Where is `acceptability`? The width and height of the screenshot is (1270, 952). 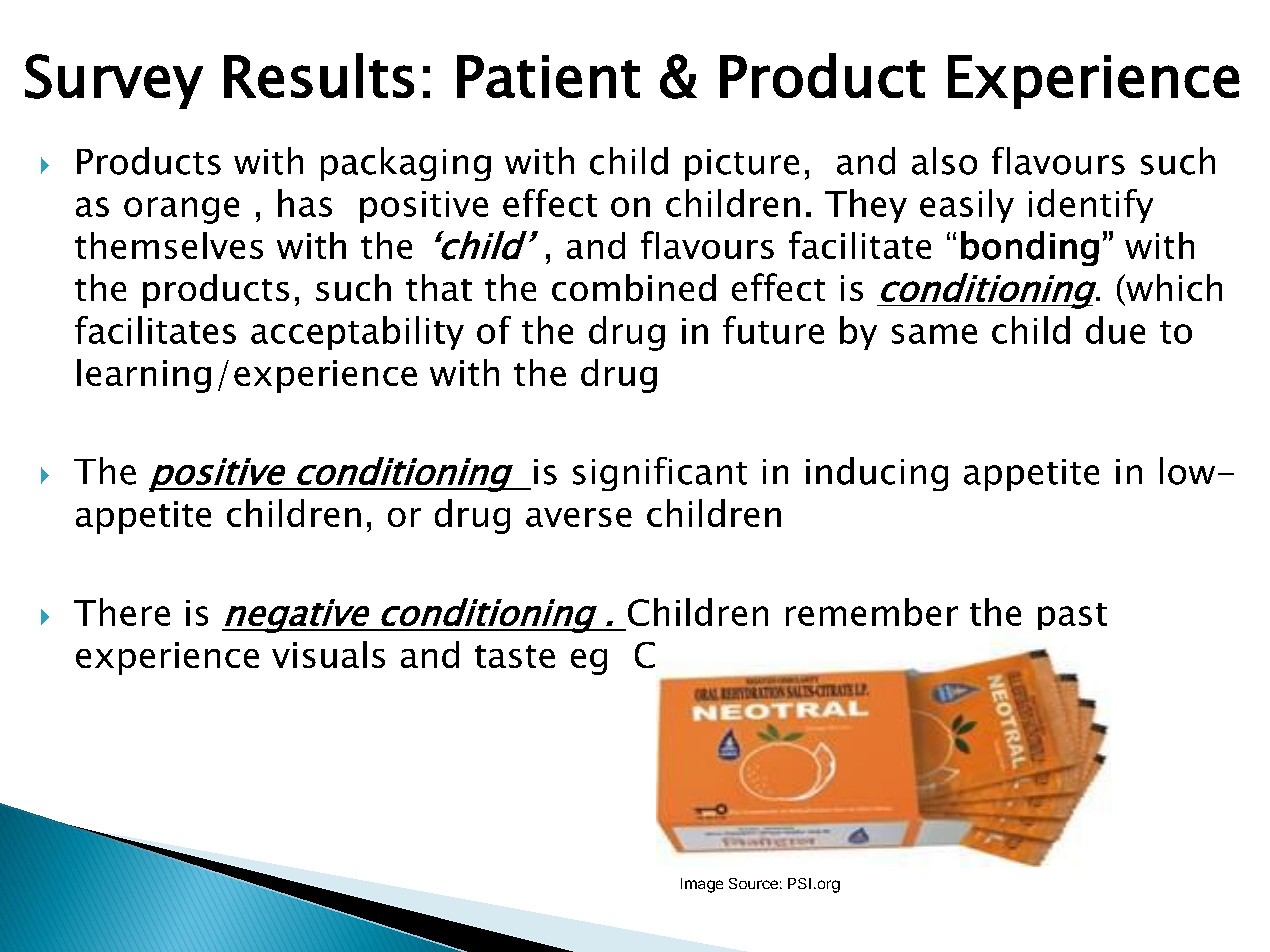 acceptability is located at coordinates (357, 333).
